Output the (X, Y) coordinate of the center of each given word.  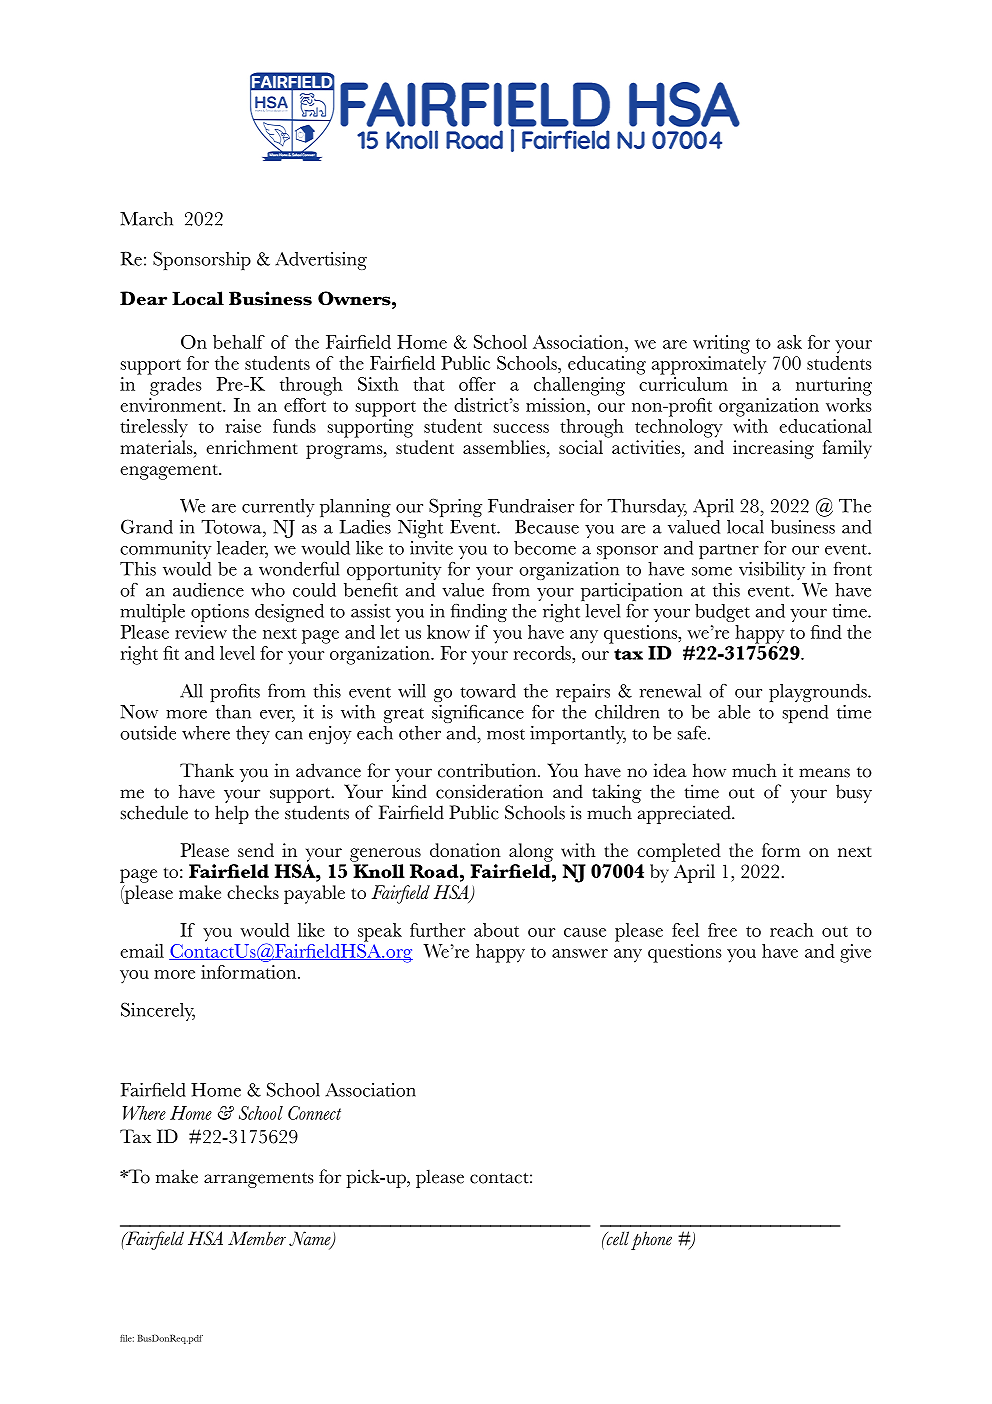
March (146, 219)
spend (805, 714)
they (253, 735)
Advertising (321, 261)
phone (651, 1240)
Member (257, 1238)
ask (789, 342)
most (506, 734)
